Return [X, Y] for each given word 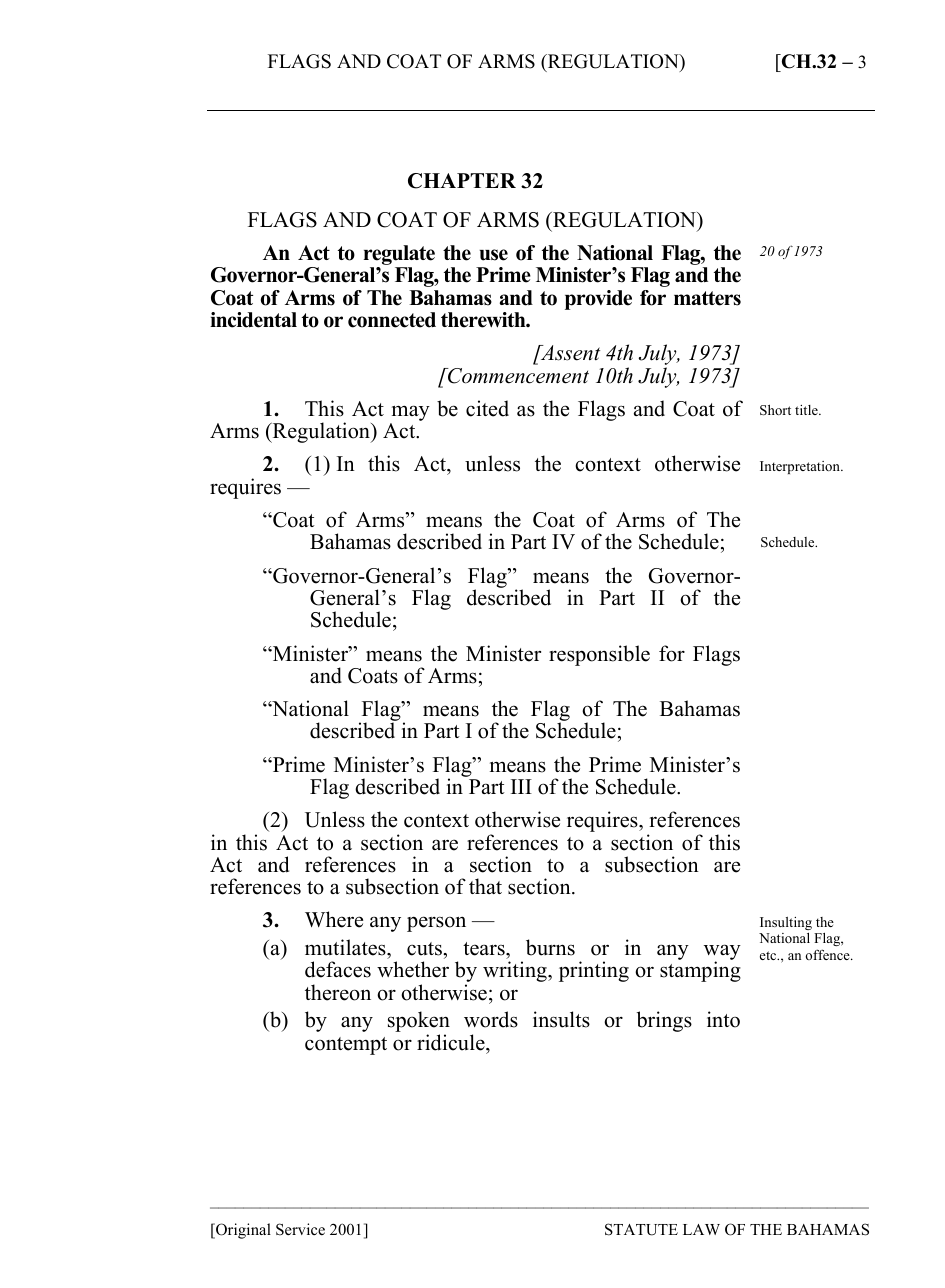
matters [707, 298]
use [494, 255]
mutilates [346, 947]
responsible [599, 655]
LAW [701, 1229]
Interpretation [801, 467]
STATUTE [641, 1229]
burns [550, 947]
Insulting [786, 923]
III [521, 786]
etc [769, 955]
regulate [399, 256]
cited [487, 408]
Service [300, 1229]
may [410, 414]
